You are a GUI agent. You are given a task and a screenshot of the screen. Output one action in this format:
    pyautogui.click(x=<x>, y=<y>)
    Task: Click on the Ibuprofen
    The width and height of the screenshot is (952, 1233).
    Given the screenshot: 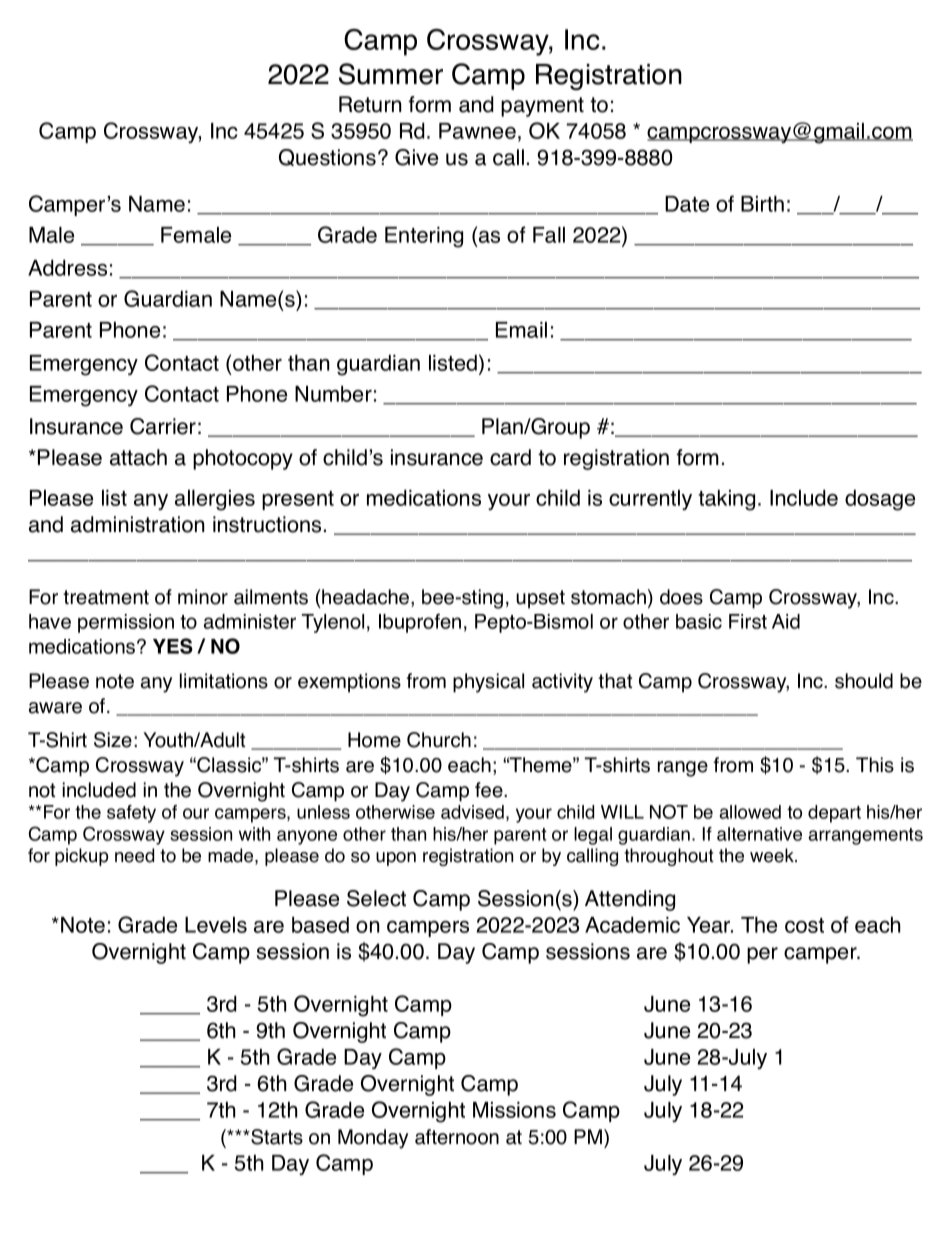 What is the action you would take?
    pyautogui.click(x=420, y=623)
